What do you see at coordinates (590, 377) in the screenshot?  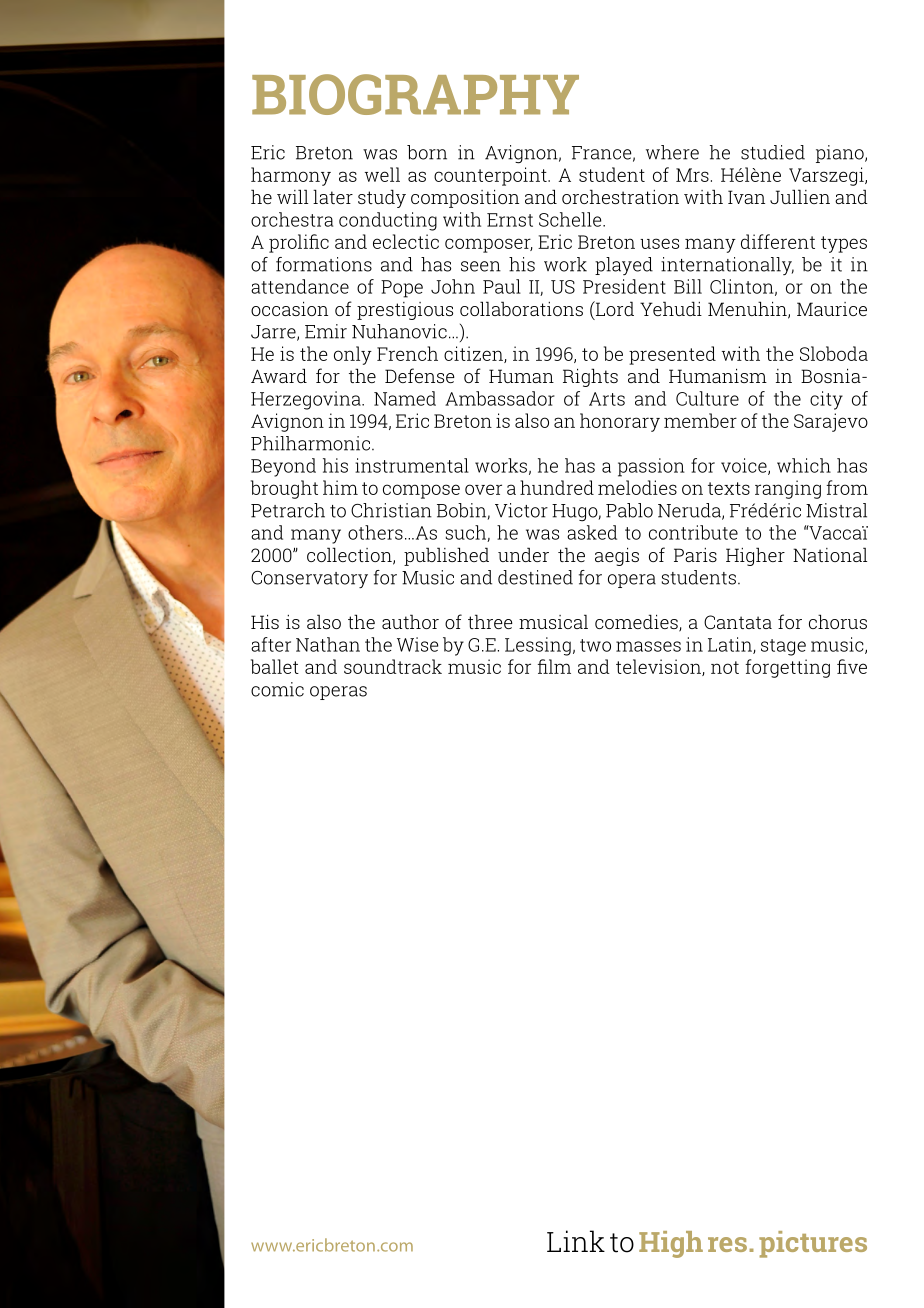 I see `Rights` at bounding box center [590, 377].
